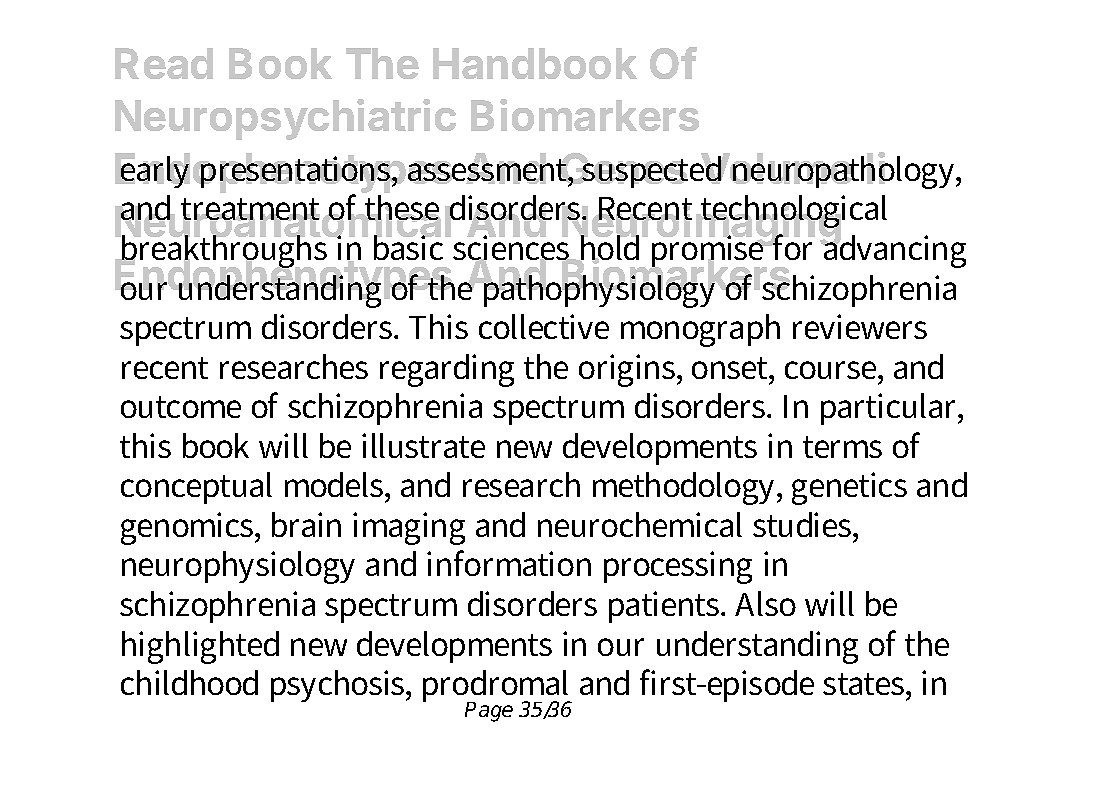  Describe the element at coordinates (285, 119) in the document. I see `Neuropsychiatric` at that location.
